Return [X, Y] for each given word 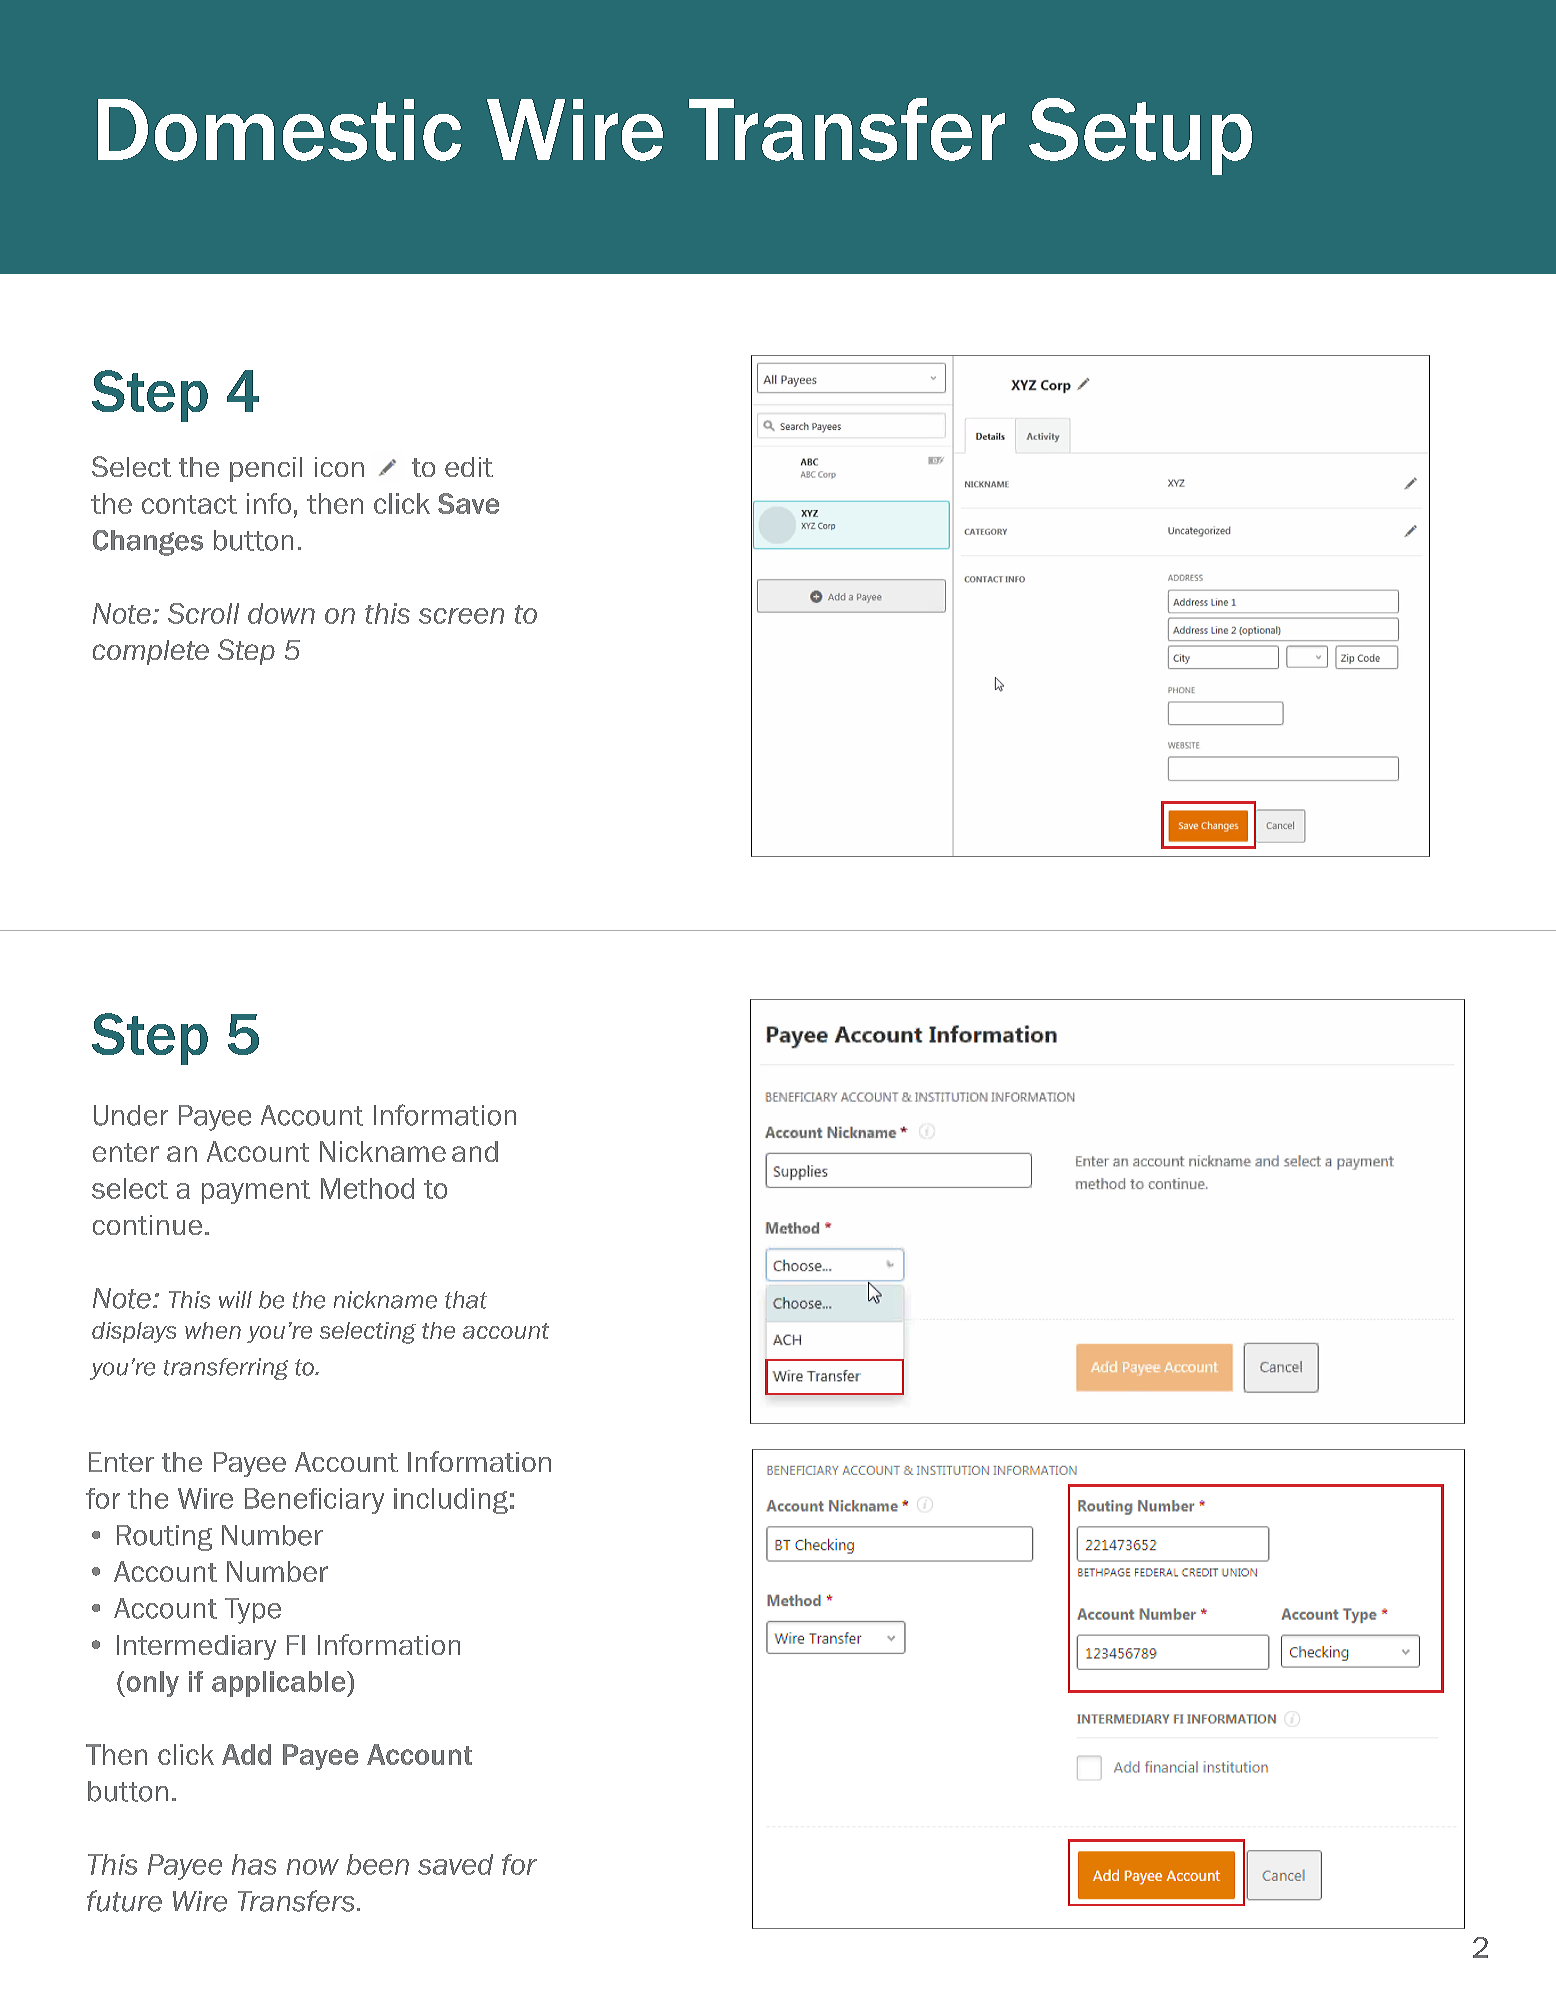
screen [461, 616]
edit [469, 467]
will [235, 1299]
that [466, 1300]
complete [151, 652]
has [254, 1864]
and [475, 1151]
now [313, 1867]
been [378, 1864]
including [451, 1501]
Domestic [279, 130]
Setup [1140, 136]
